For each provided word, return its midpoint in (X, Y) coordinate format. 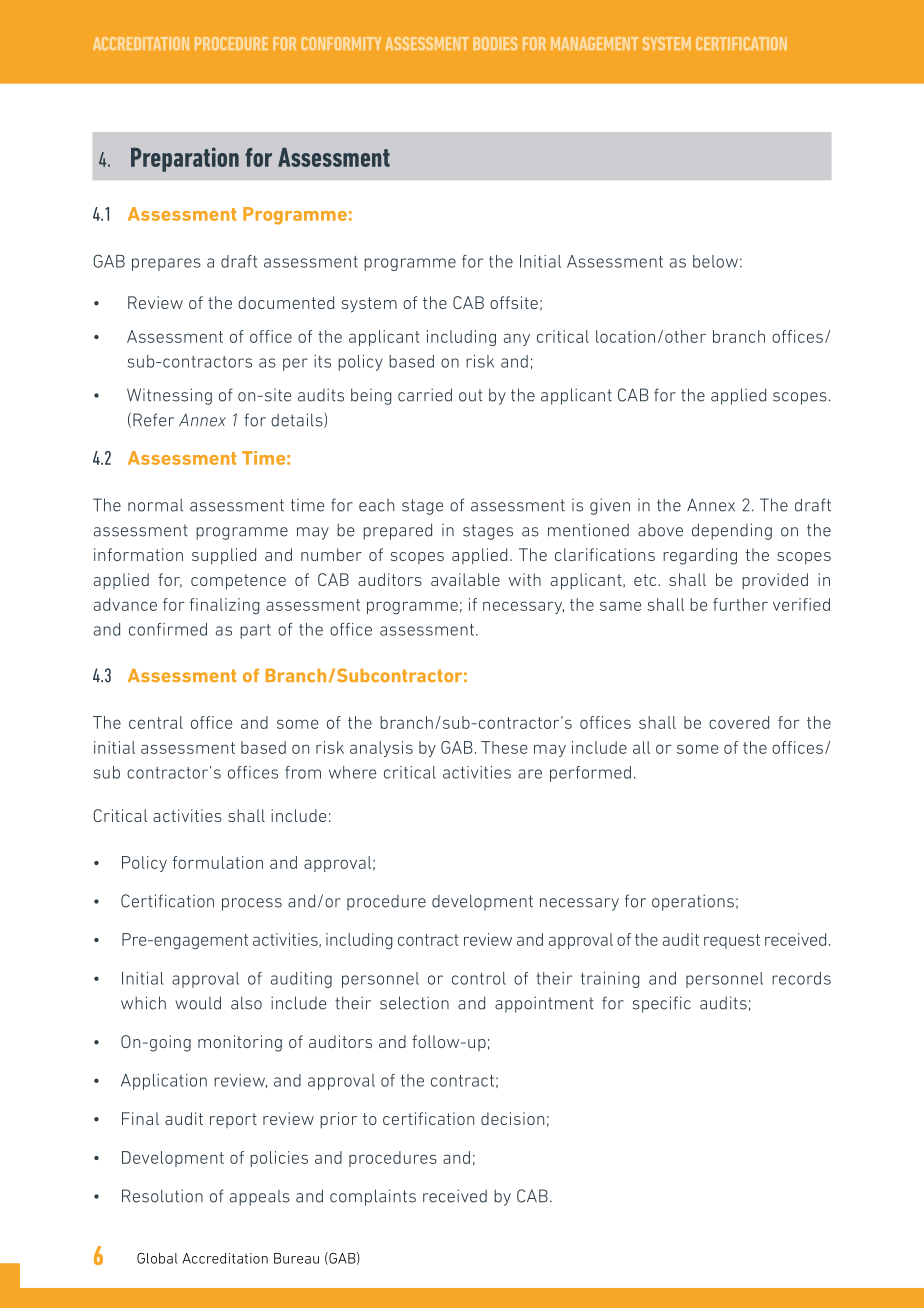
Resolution (162, 1196)
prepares (166, 264)
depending (732, 531)
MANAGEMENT (594, 43)
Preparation (185, 160)
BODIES (495, 43)
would (198, 1003)
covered (739, 722)
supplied (224, 556)
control (479, 978)
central (156, 722)
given (610, 506)
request (732, 941)
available (465, 579)
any (517, 339)
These (504, 747)
